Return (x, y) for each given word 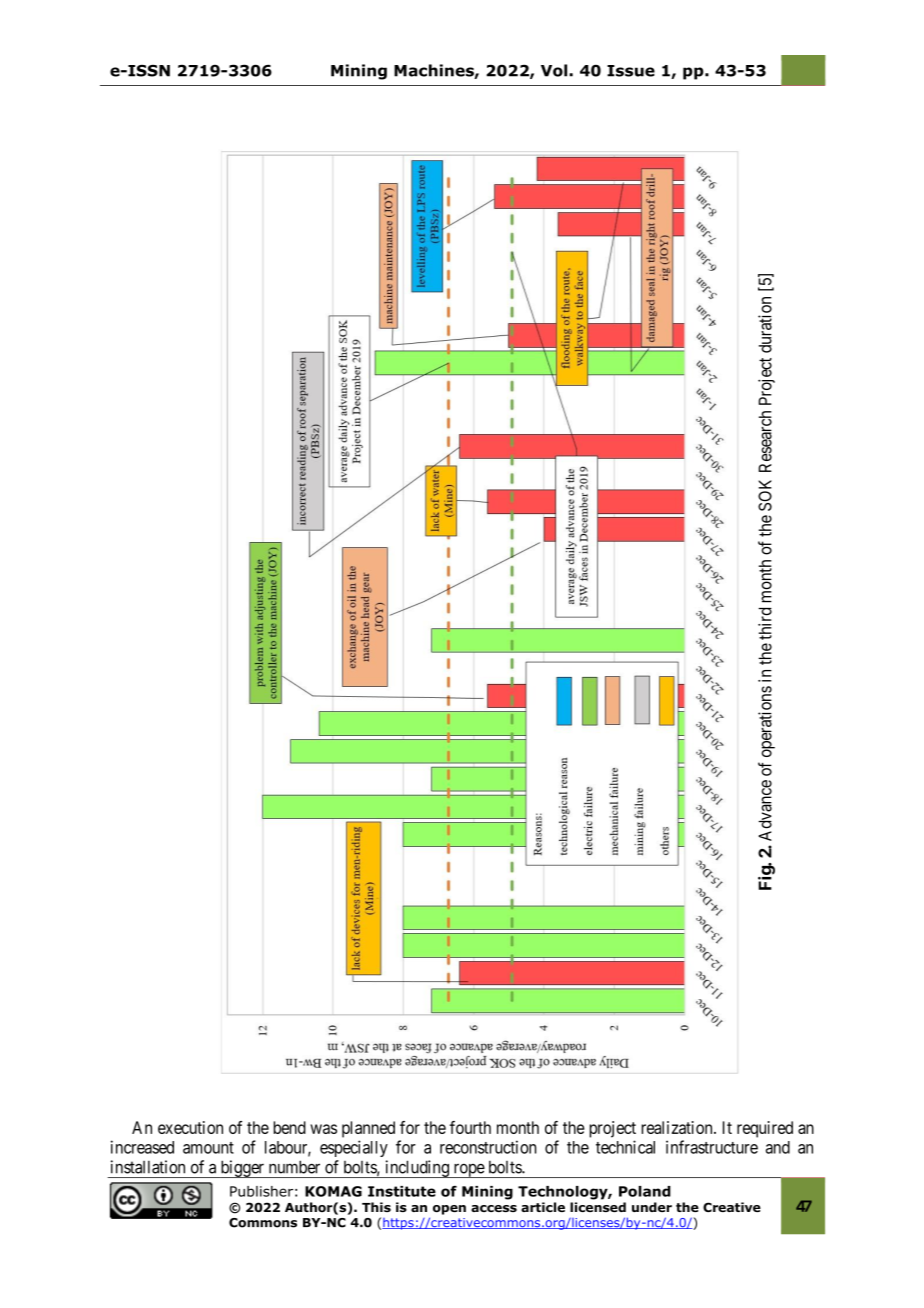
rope (468, 1170)
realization (678, 1127)
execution (190, 1127)
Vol (555, 70)
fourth (470, 1127)
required (765, 1129)
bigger (242, 1169)
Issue (631, 71)
